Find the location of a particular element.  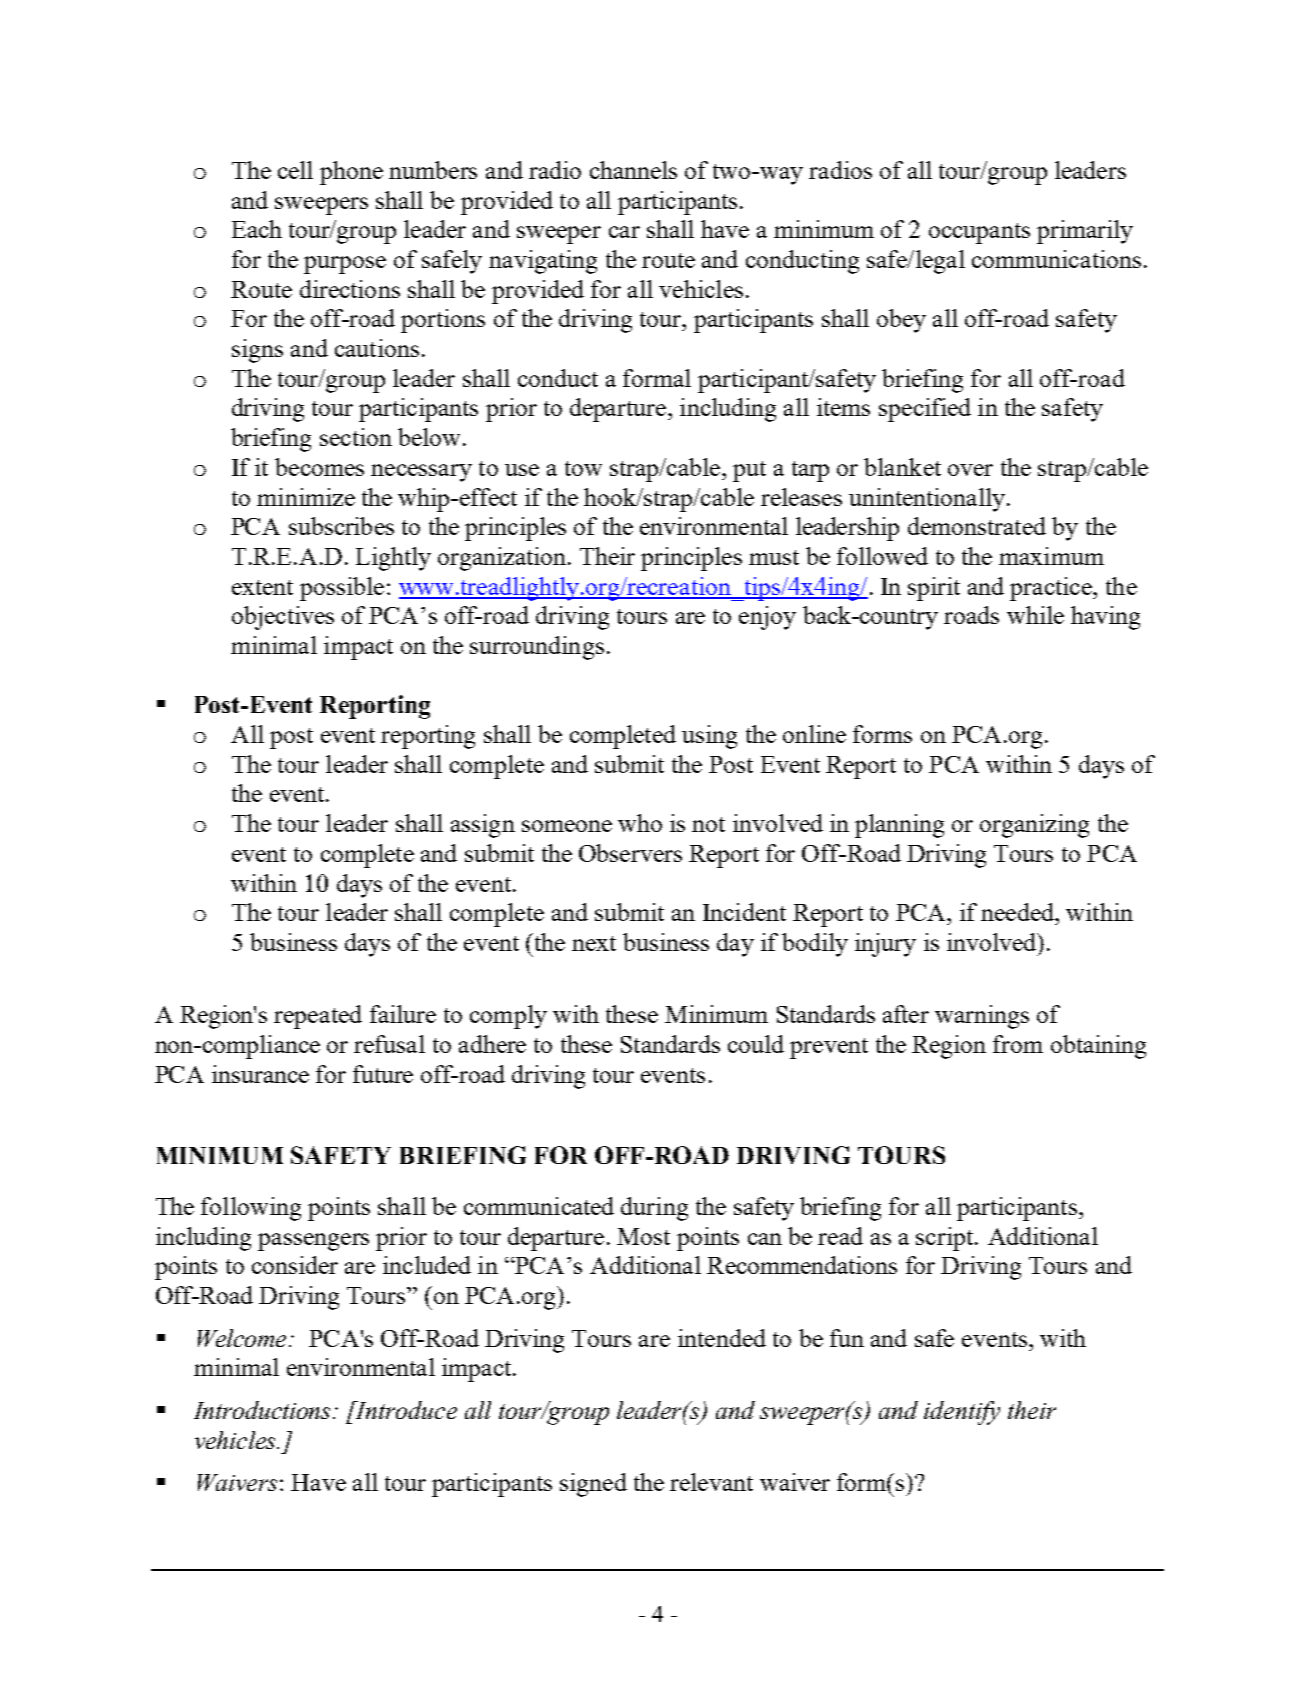

while is located at coordinates (1035, 615).
